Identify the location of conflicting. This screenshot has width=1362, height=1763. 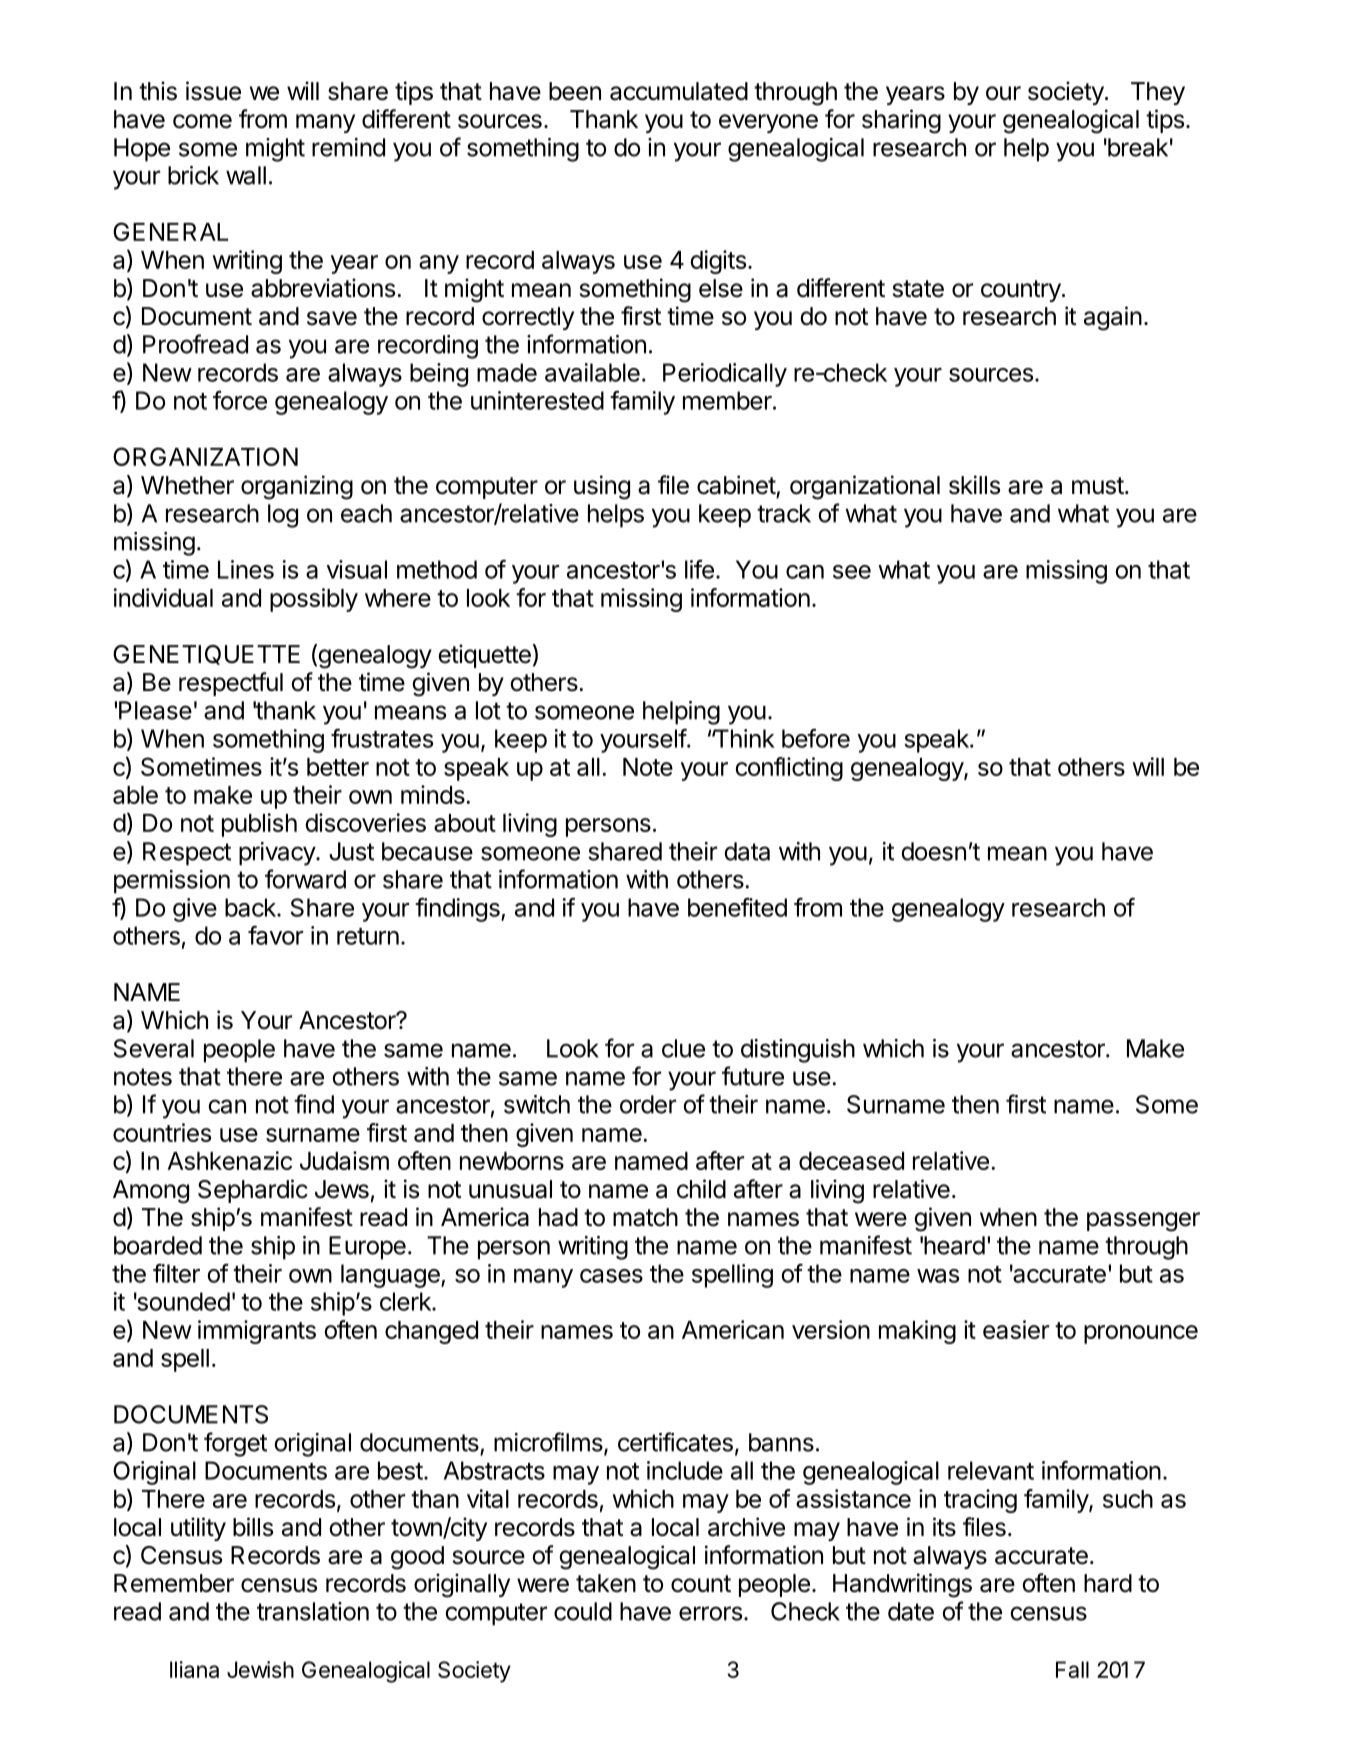
(789, 769).
